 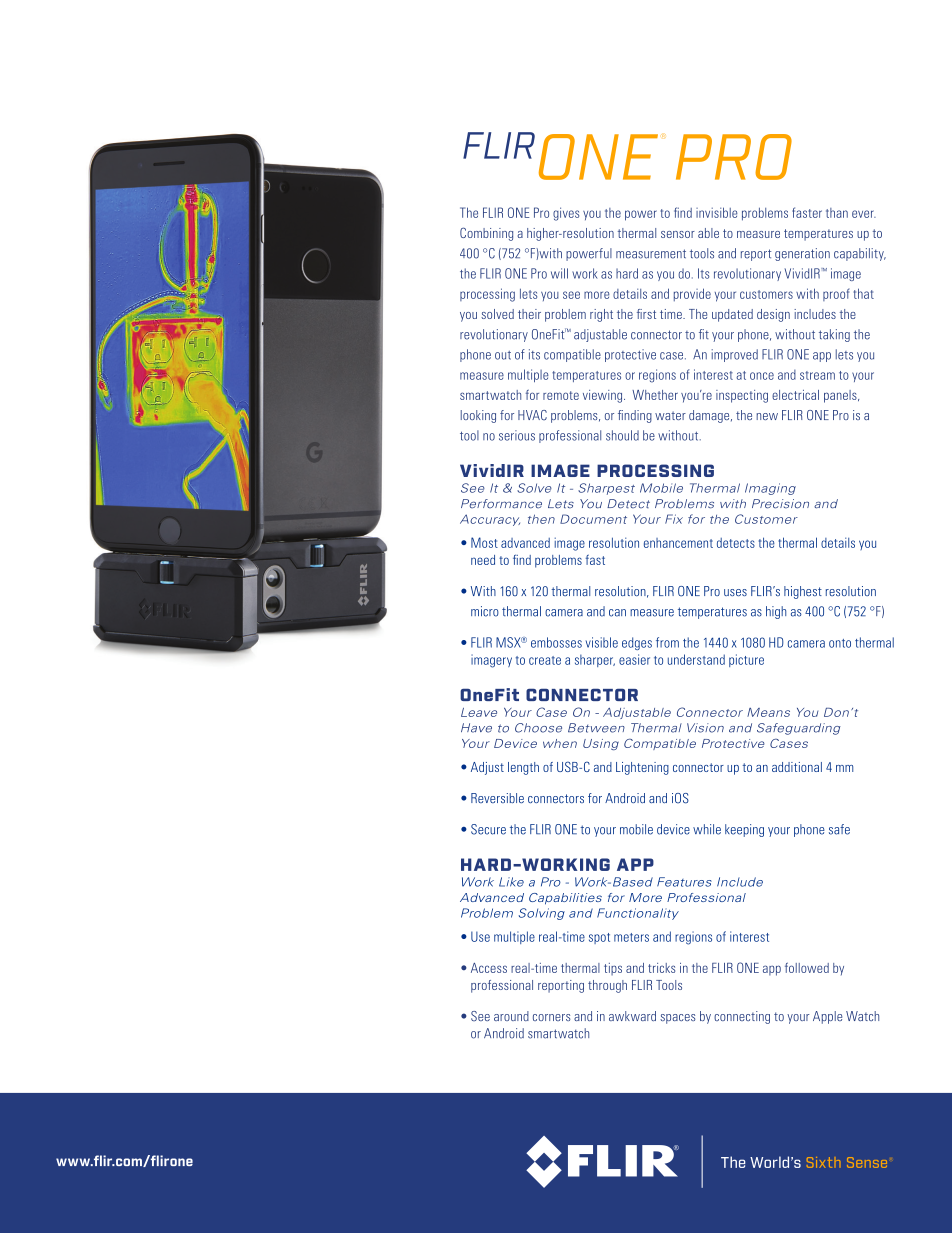 What do you see at coordinates (678, 234) in the screenshot?
I see `sensor` at bounding box center [678, 234].
